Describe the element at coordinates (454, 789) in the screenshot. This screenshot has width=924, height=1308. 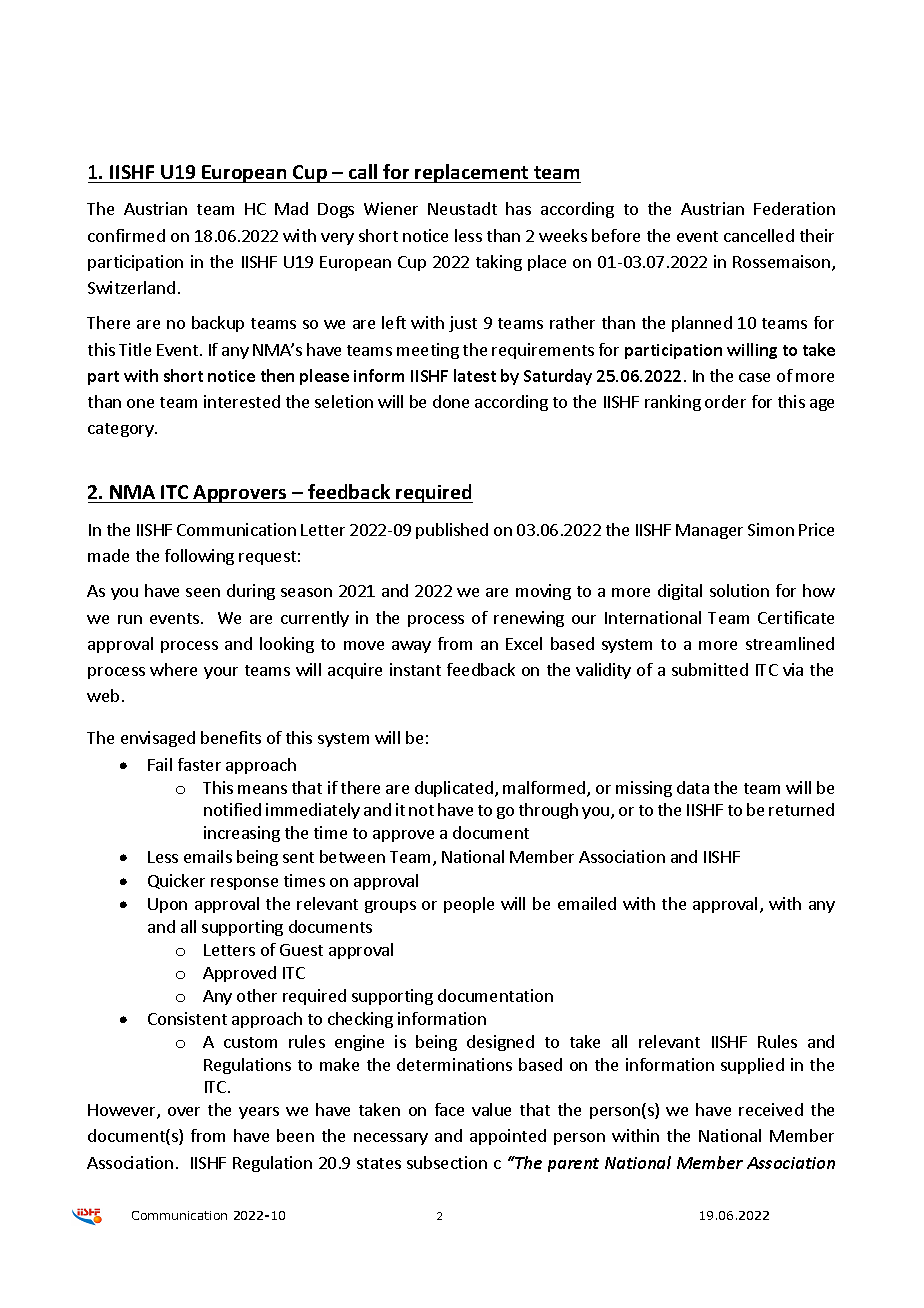
I see `duplicated` at that location.
